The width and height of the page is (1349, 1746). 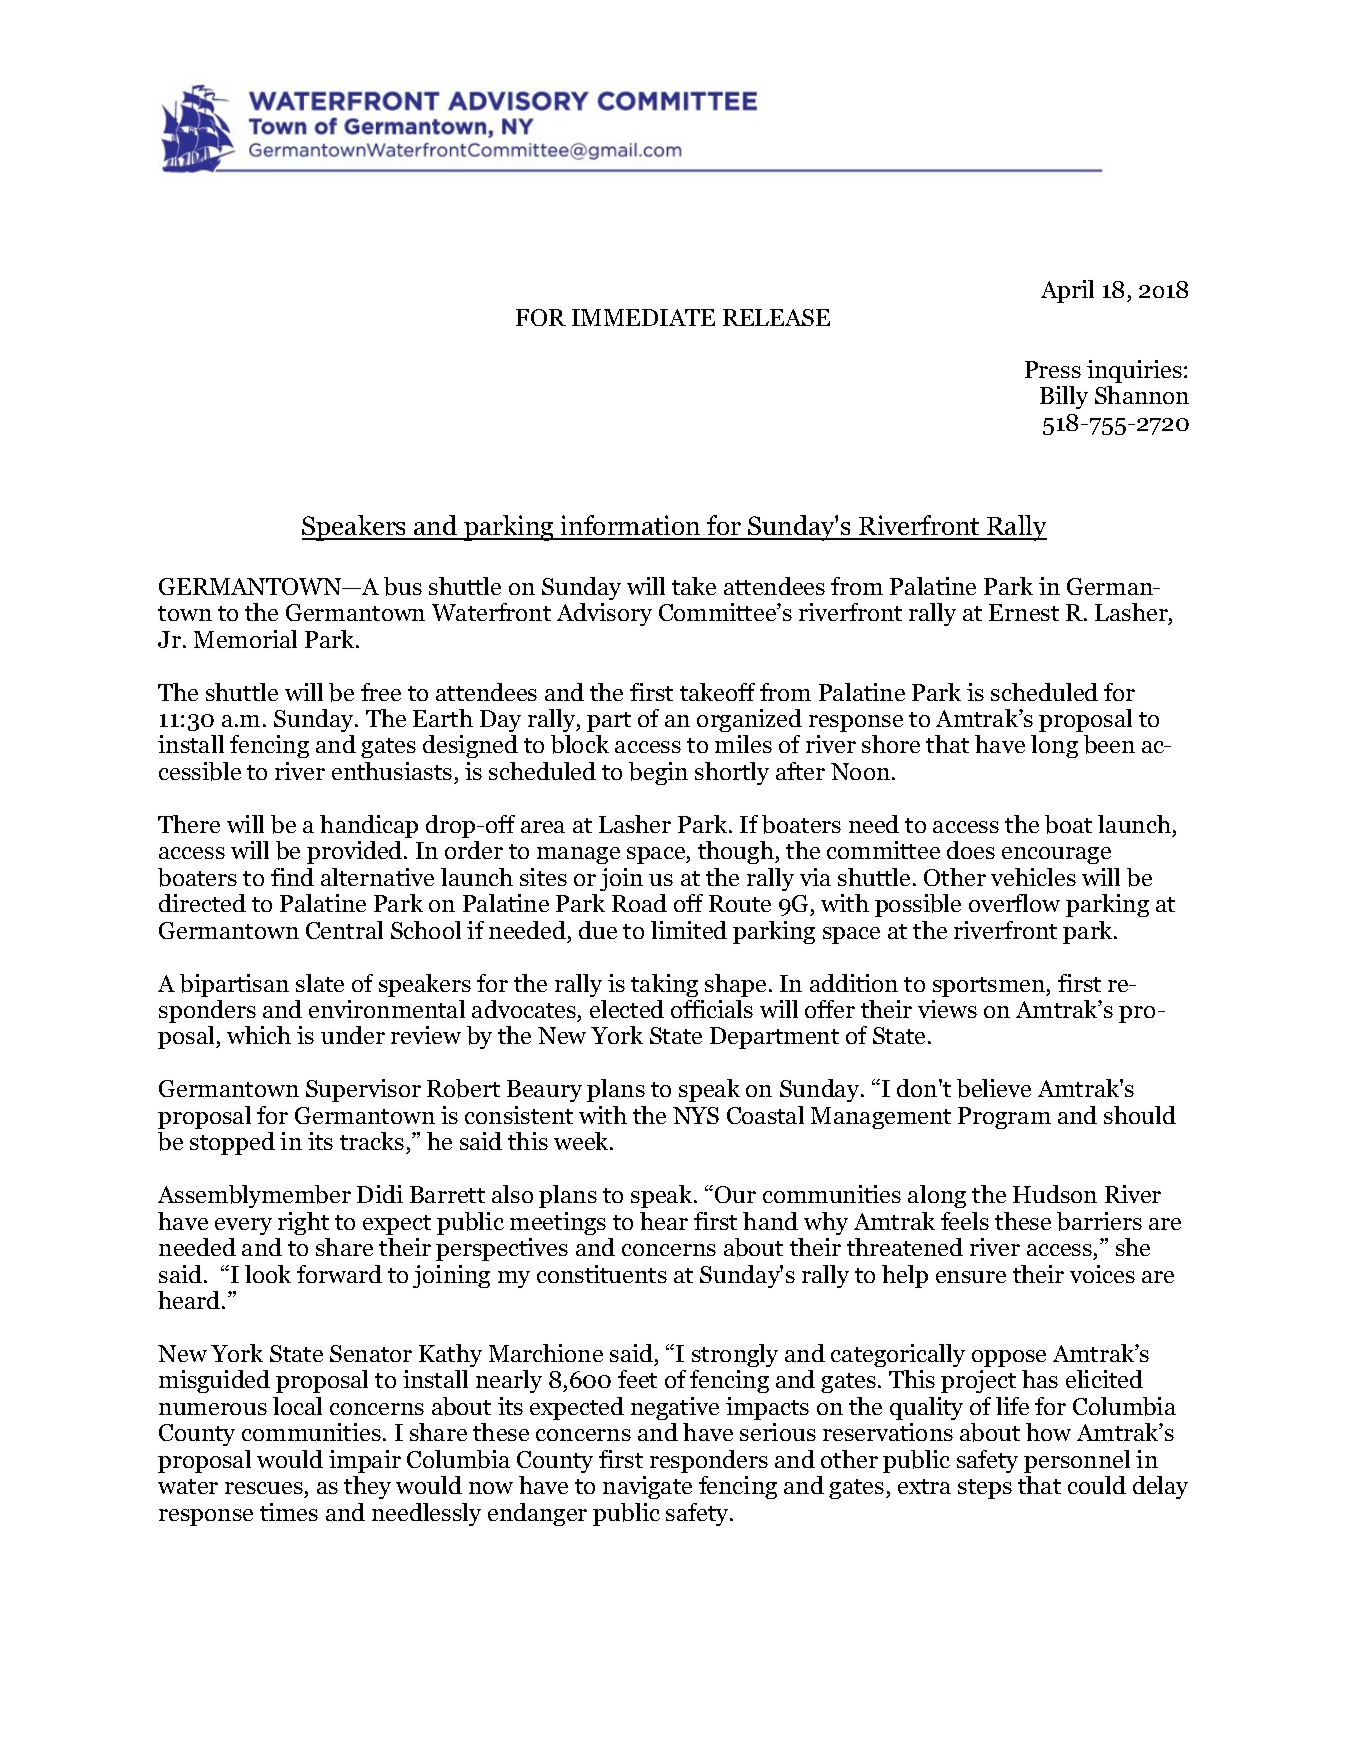 What do you see at coordinates (381, 692) in the page?
I see `free` at bounding box center [381, 692].
